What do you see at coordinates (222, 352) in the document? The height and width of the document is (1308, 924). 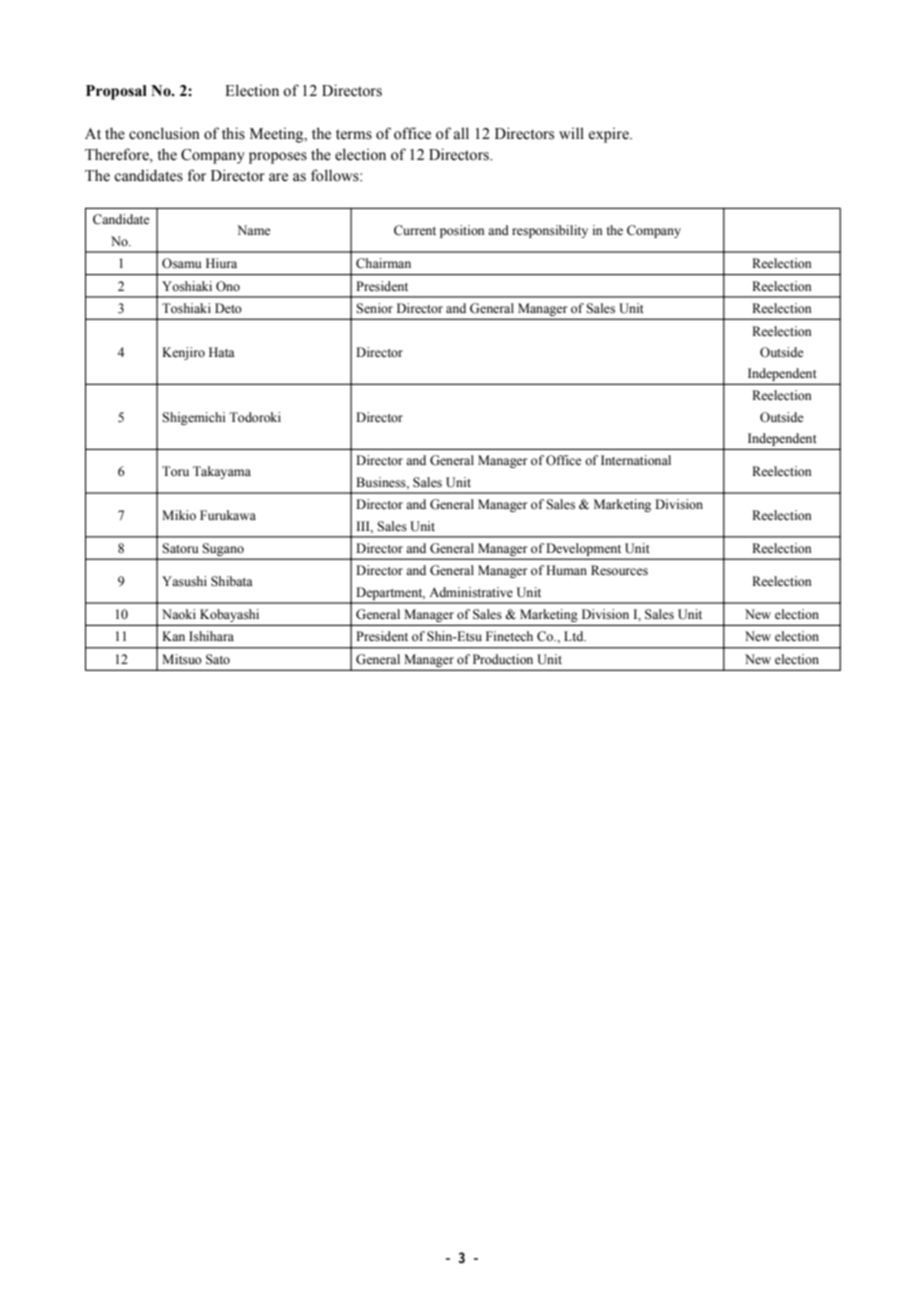 I see `Hata` at bounding box center [222, 352].
